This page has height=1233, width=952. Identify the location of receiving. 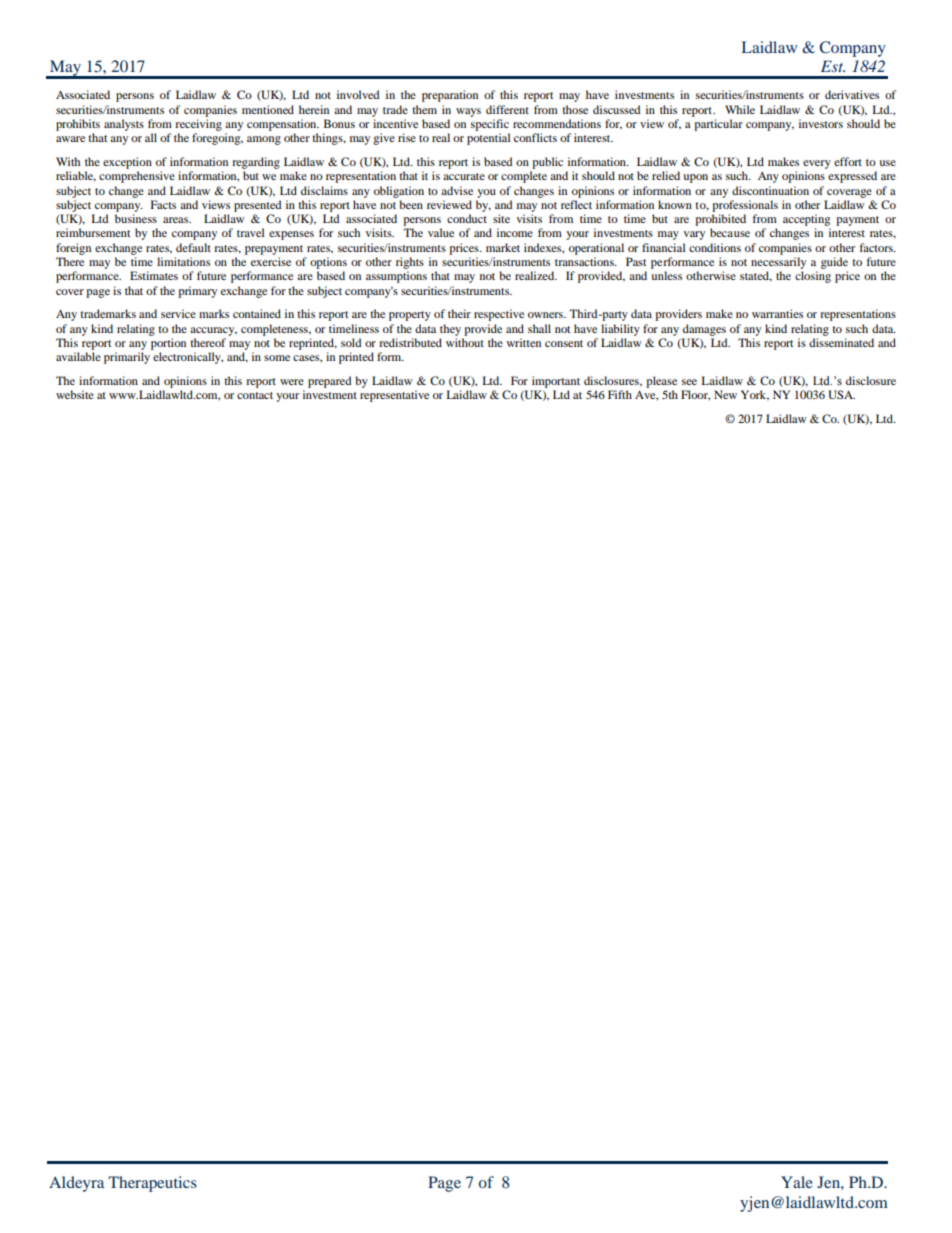
(198, 125).
